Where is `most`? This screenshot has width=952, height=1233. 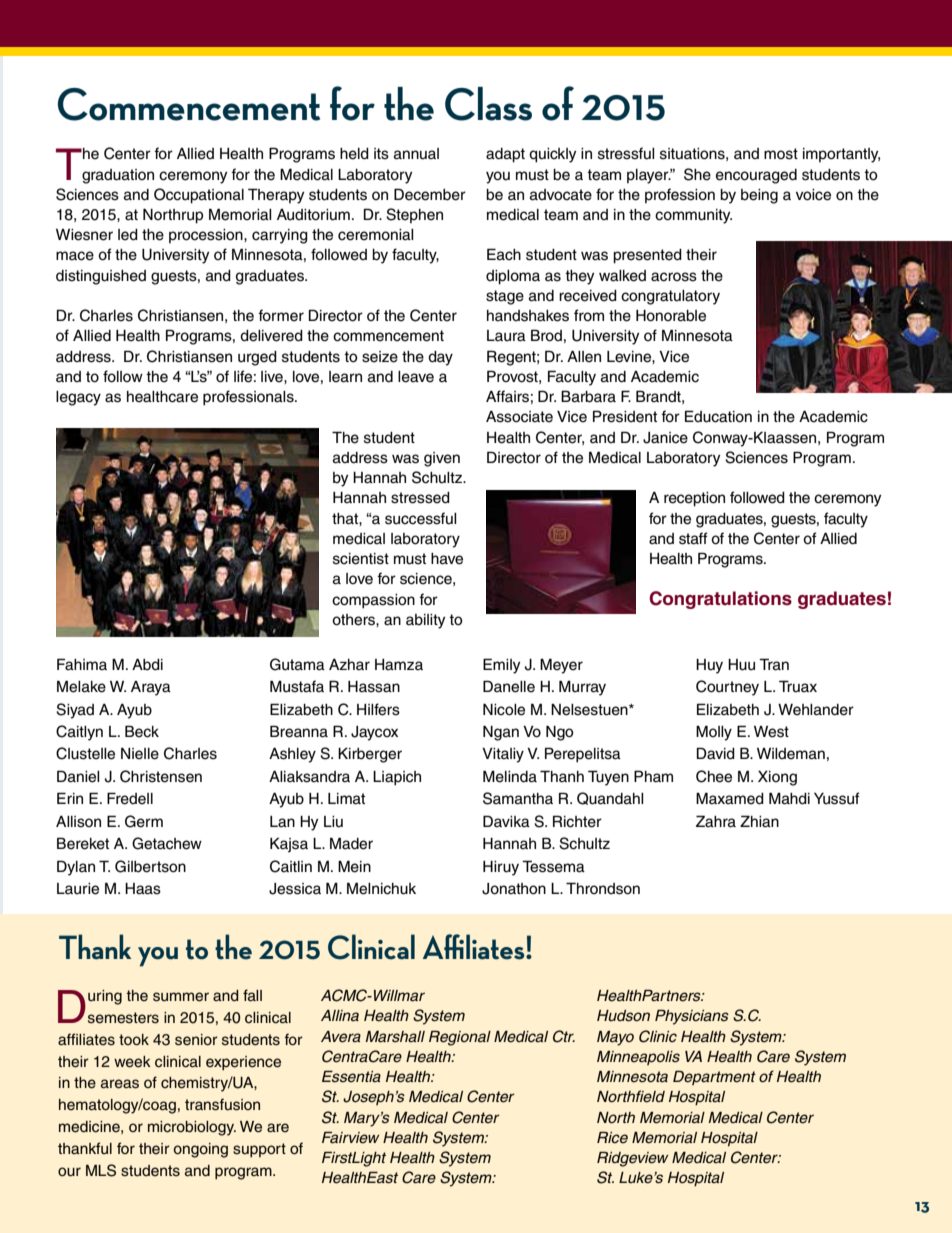 most is located at coordinates (781, 154).
